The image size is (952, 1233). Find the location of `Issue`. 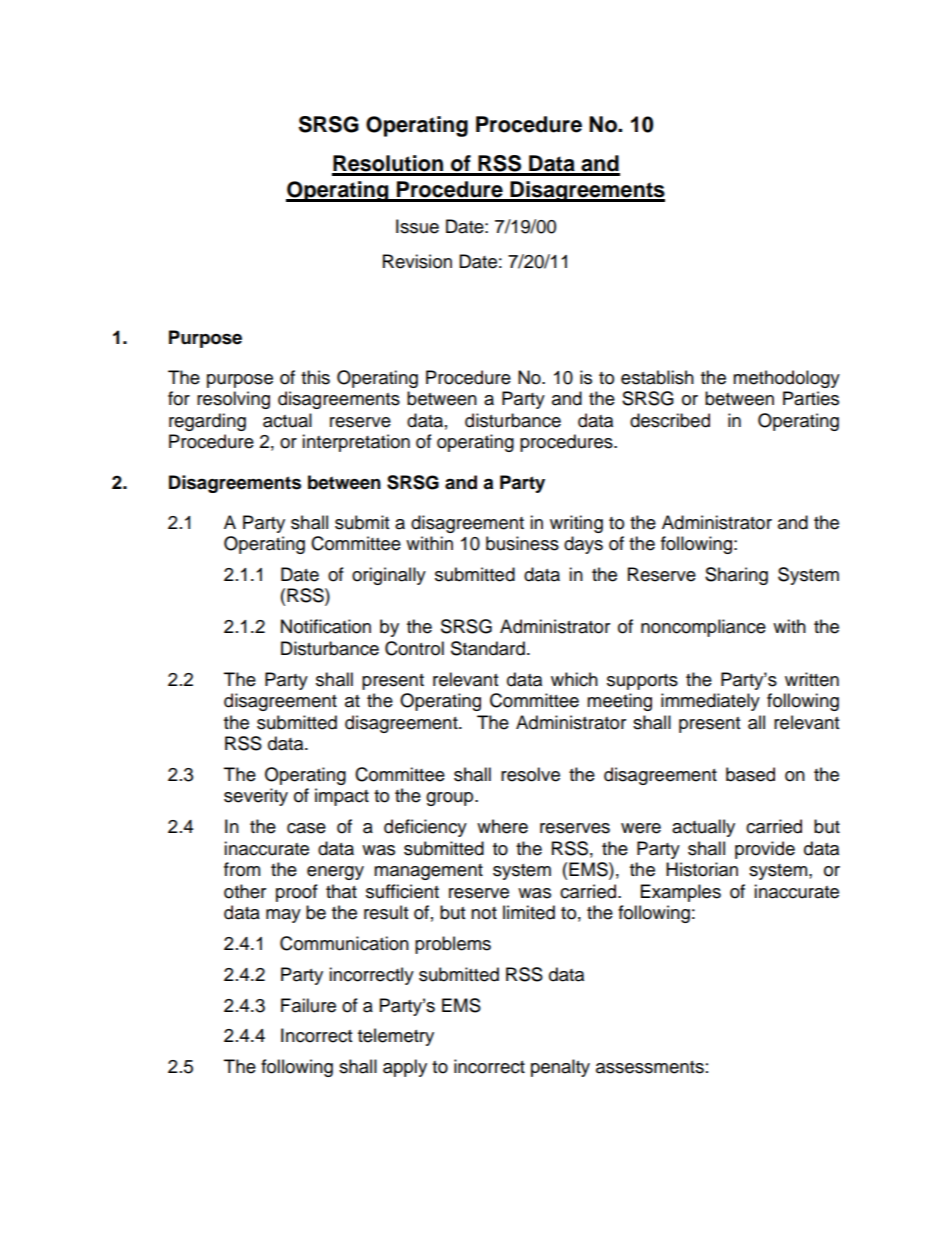

Issue is located at coordinates (417, 226).
